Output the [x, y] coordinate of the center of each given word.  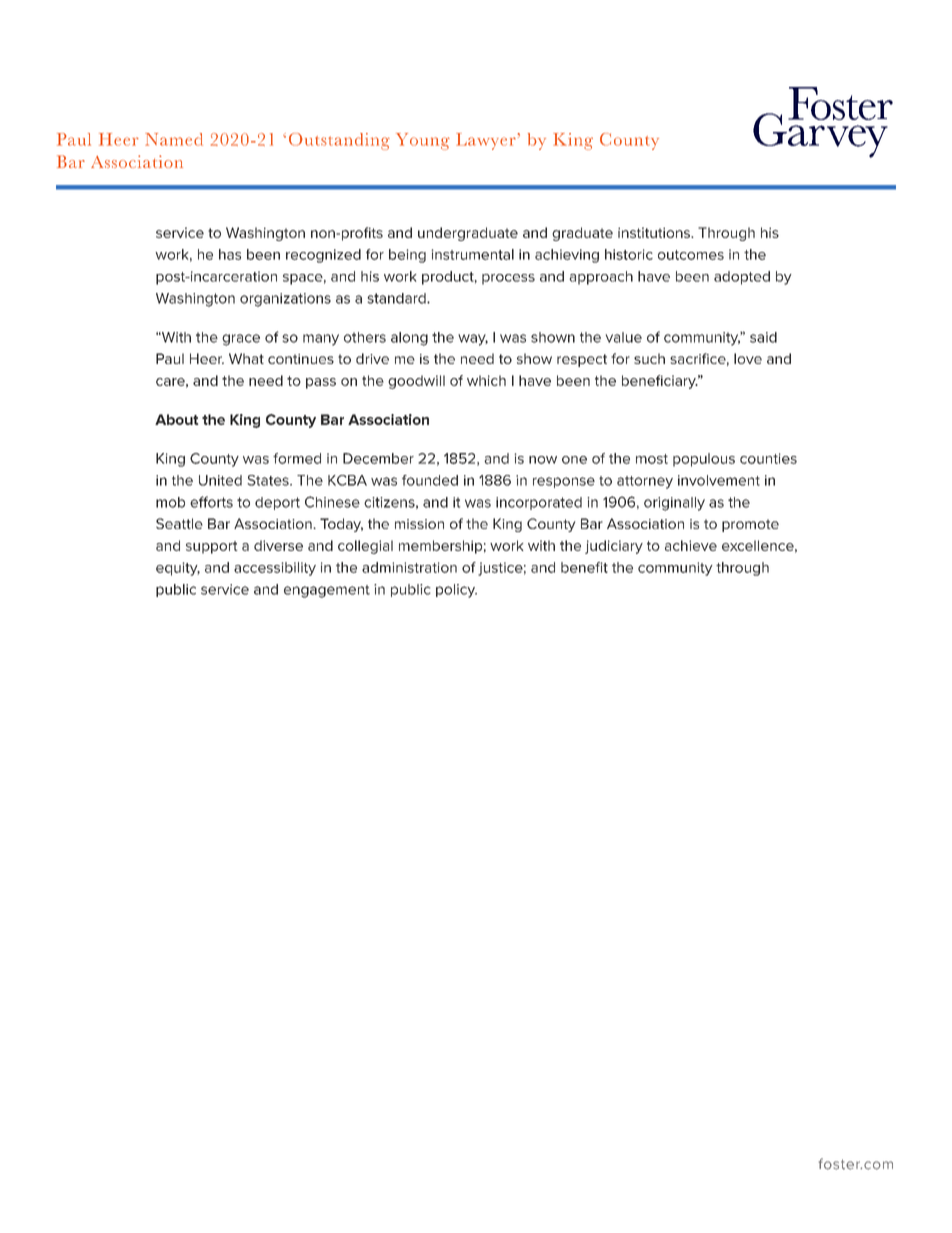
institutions [655, 232]
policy [456, 591]
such [649, 358]
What [246, 358]
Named [174, 139]
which [486, 380]
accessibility [275, 569]
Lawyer [486, 141]
